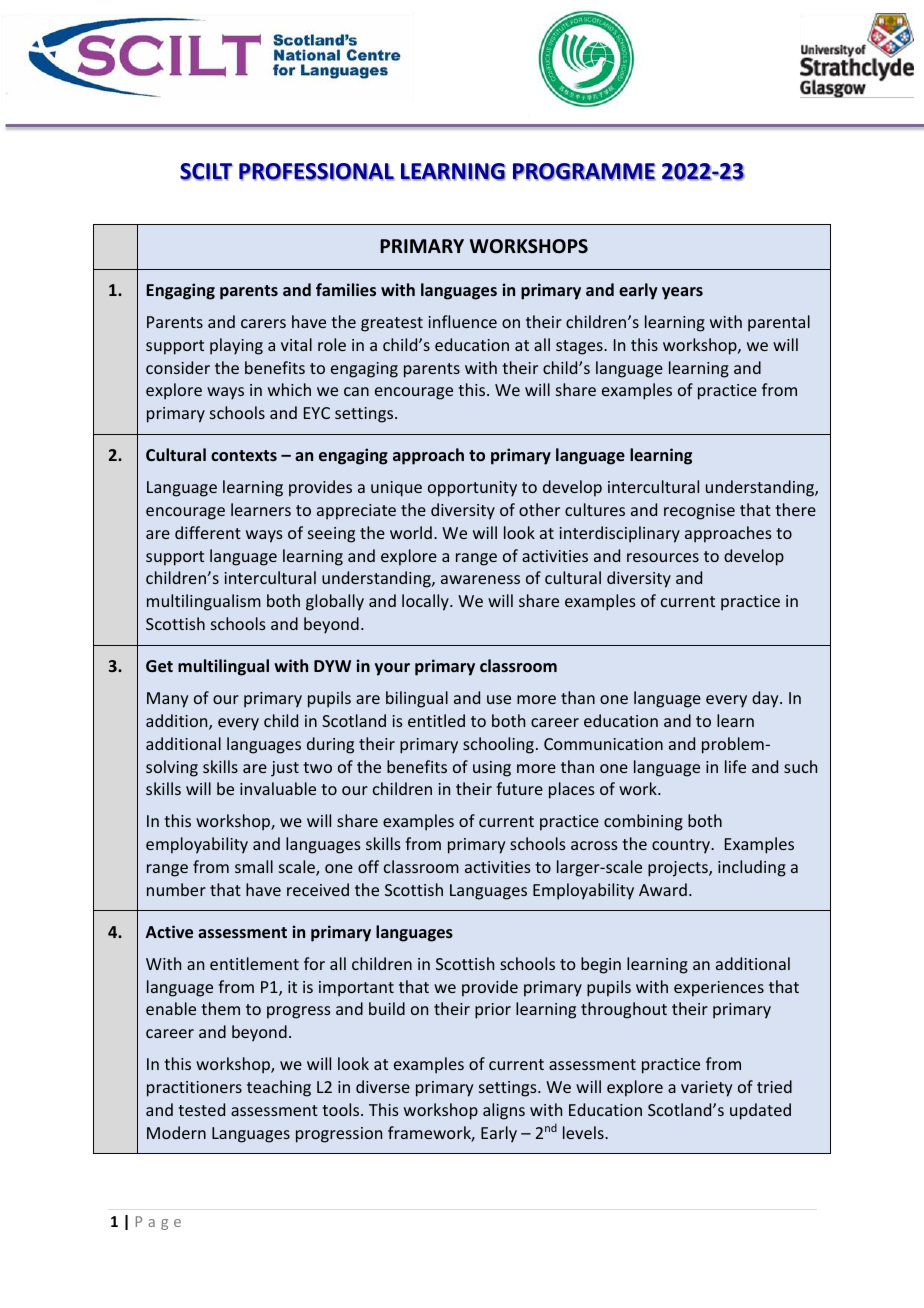 The width and height of the page is (924, 1308). I want to click on variety, so click(706, 1089).
